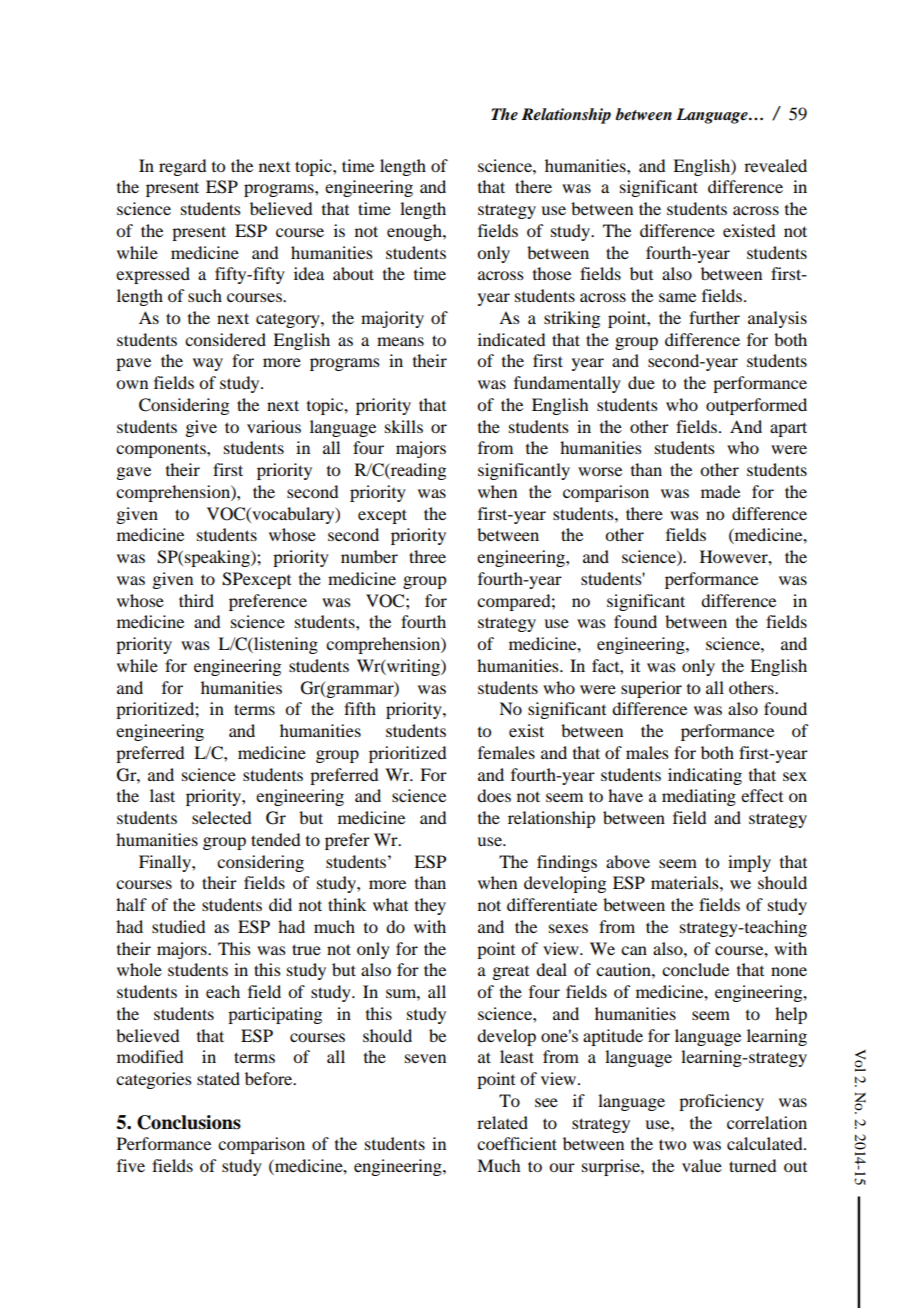 This screenshot has width=924, height=1308. Describe the element at coordinates (702, 1165) in the screenshot. I see `value` at that location.
